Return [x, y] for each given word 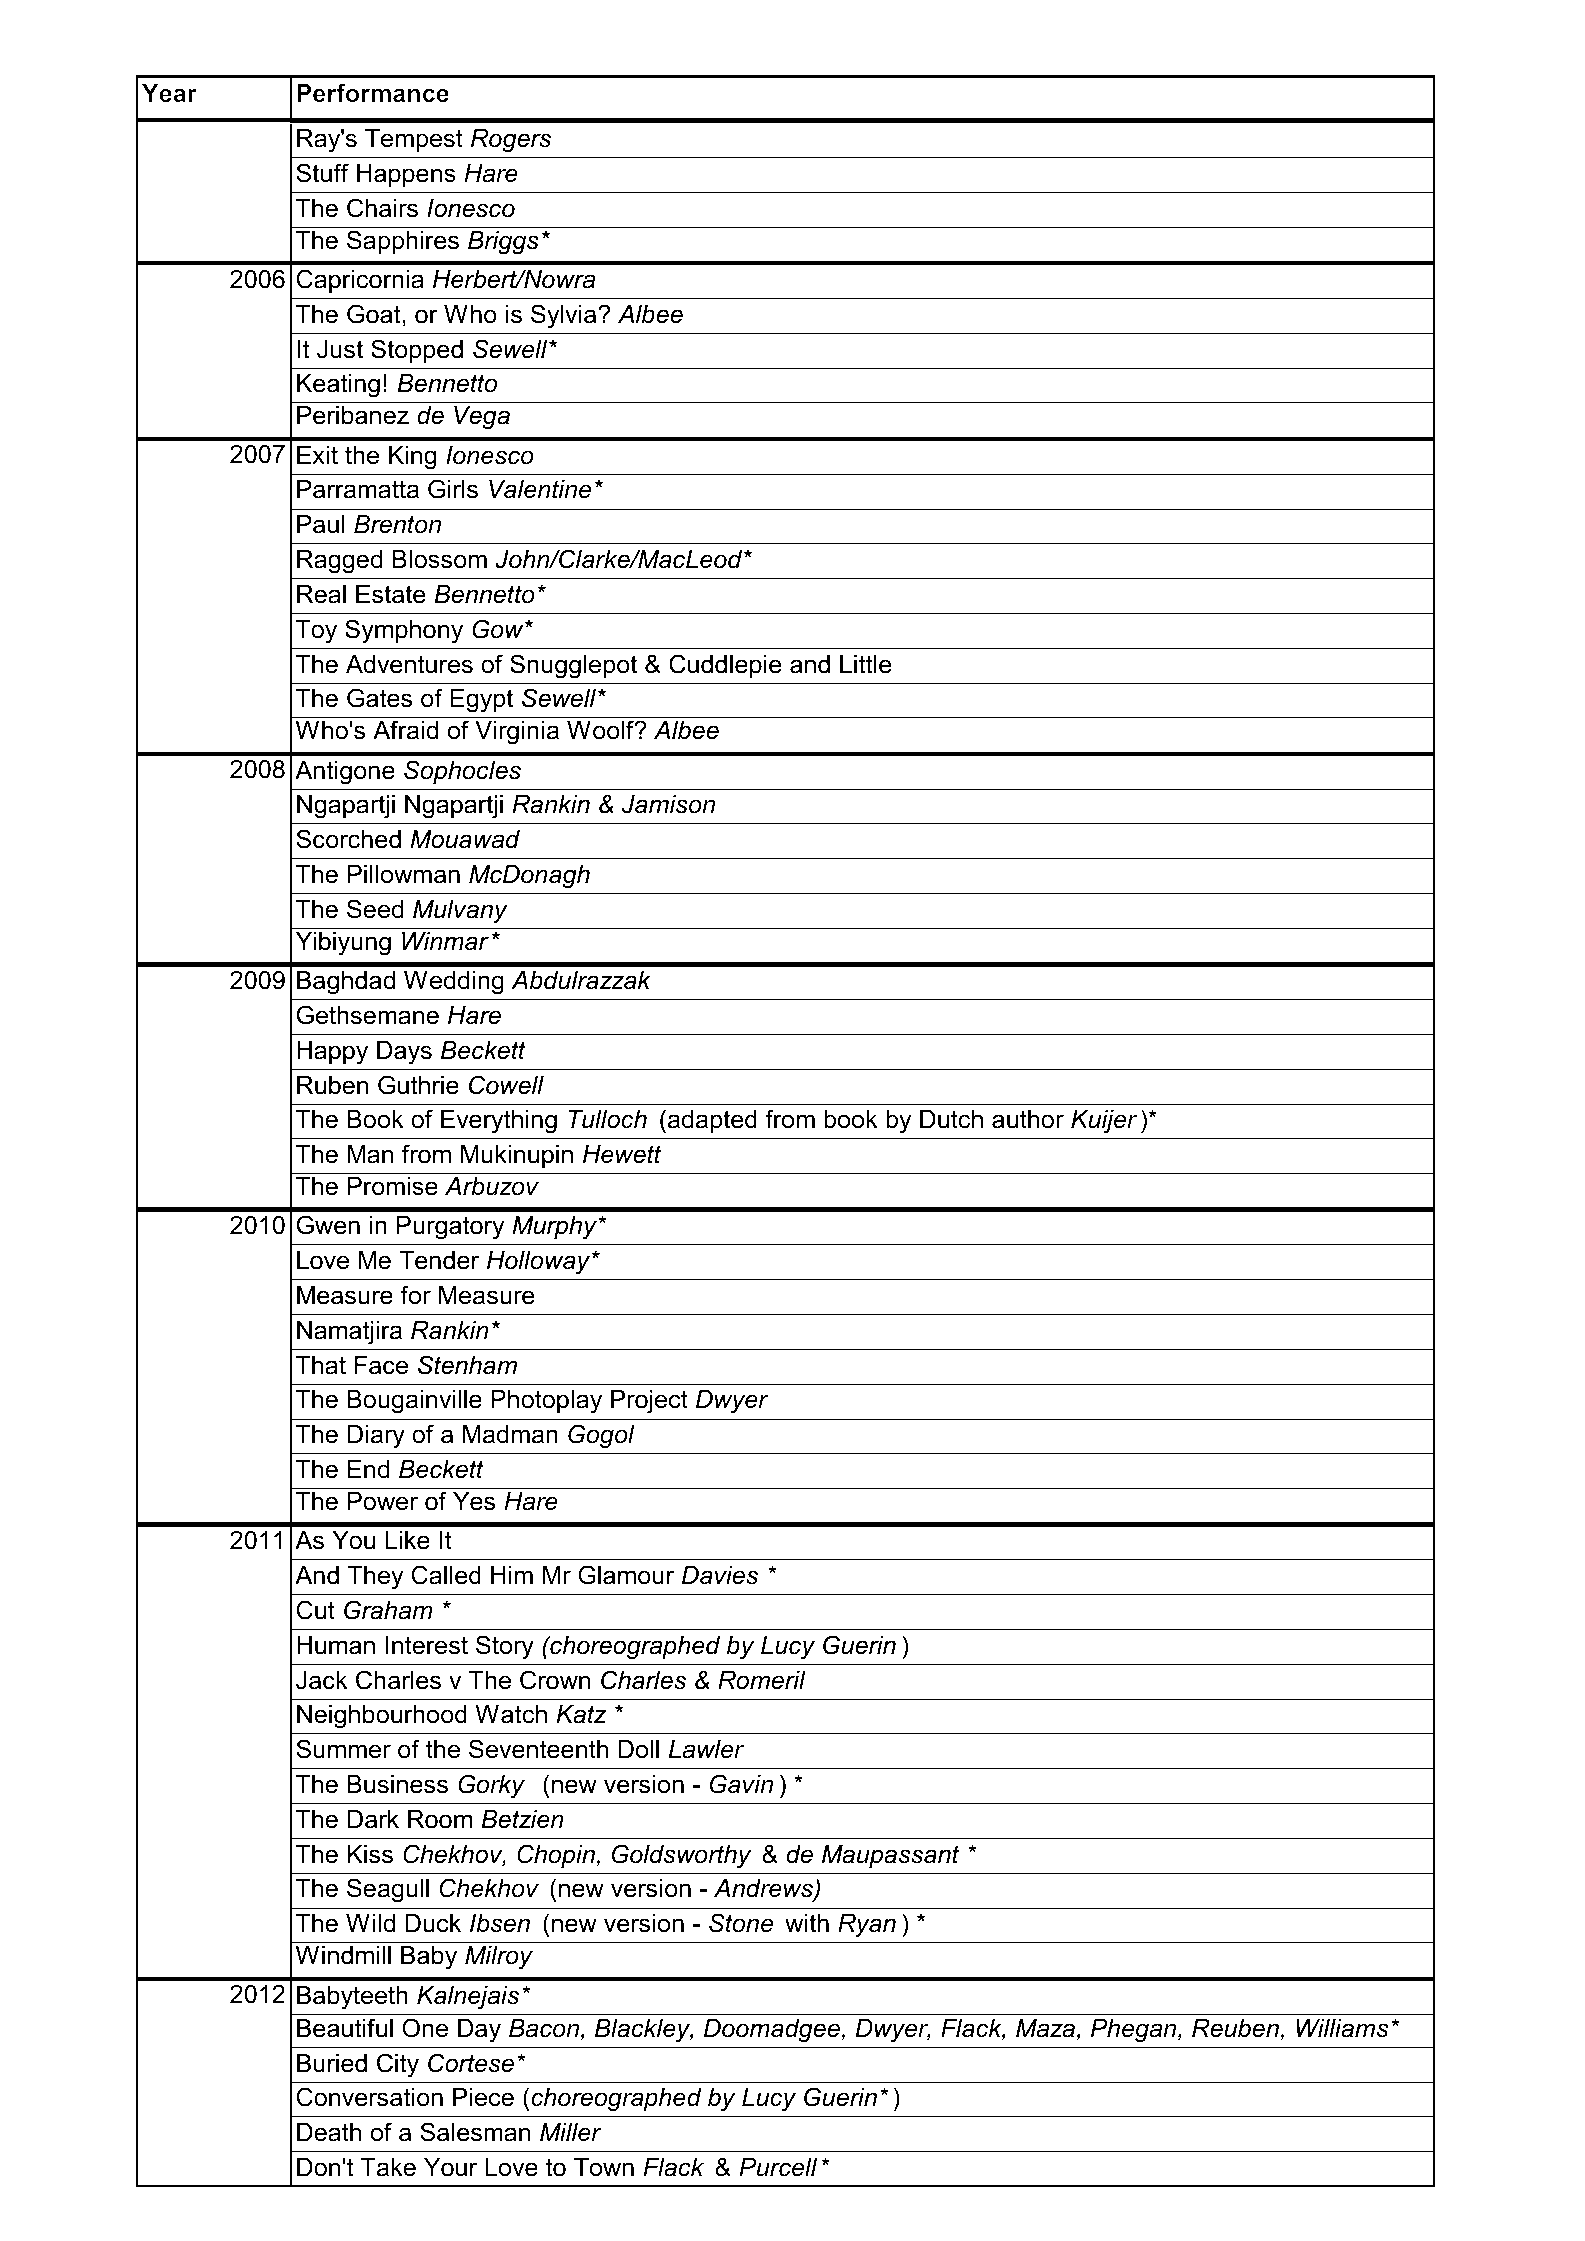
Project [649, 1402]
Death [329, 2132]
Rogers [511, 141]
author [1028, 1119]
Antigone [345, 773]
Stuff [322, 173]
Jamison [668, 804]
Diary [376, 1437]
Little [866, 664]
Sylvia [565, 316]
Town [604, 2167]
